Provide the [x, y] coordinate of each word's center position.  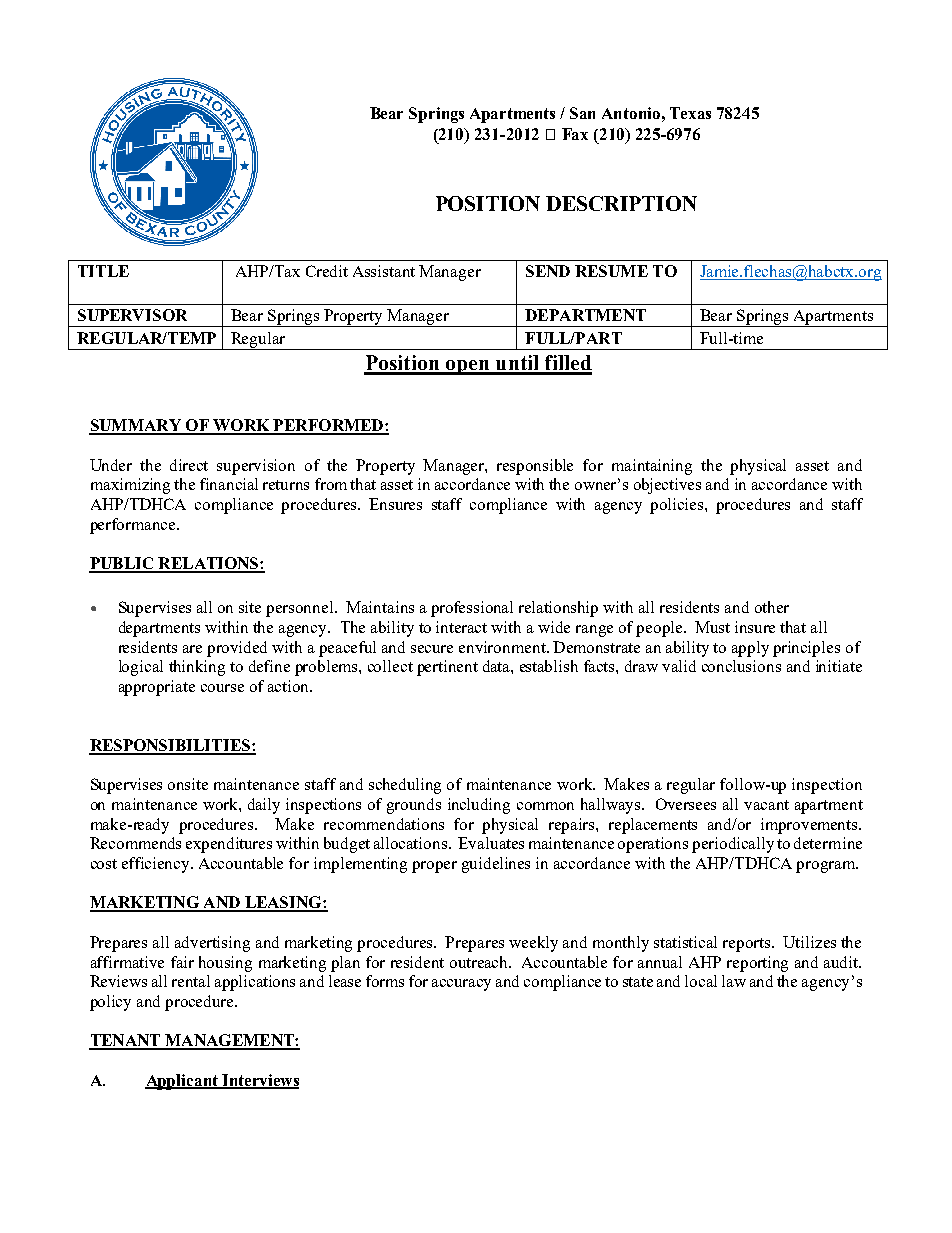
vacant [766, 805]
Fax [575, 134]
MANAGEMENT [229, 1041]
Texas [690, 113]
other [772, 607]
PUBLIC [122, 564]
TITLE [103, 271]
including [479, 806]
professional [472, 609]
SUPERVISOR [132, 315]
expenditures [229, 845]
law [734, 981]
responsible [535, 467]
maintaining [652, 467]
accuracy [461, 985]
